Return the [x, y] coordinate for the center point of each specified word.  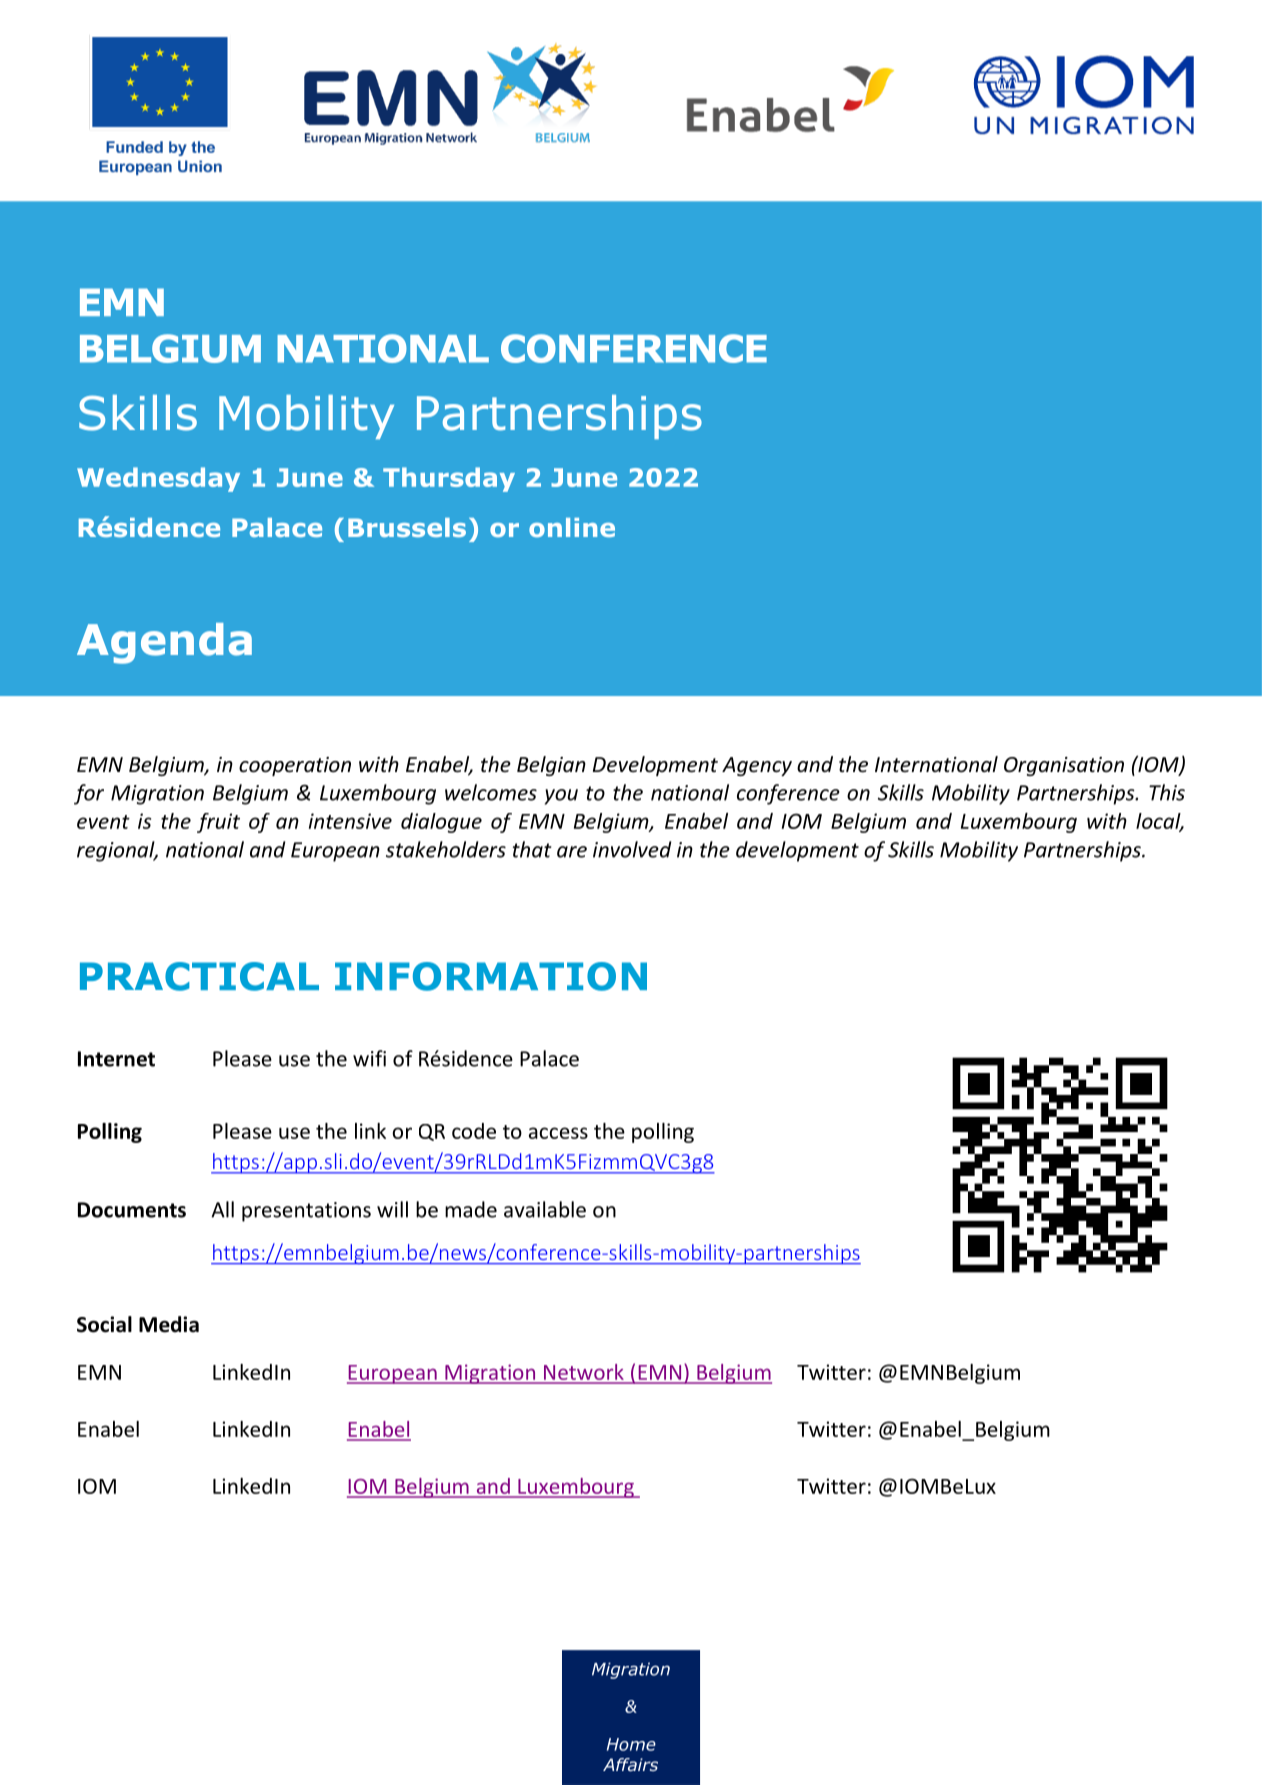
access [558, 1133]
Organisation [1064, 766]
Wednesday [158, 479]
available [545, 1209]
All [222, 1209]
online [572, 527]
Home [631, 1744]
